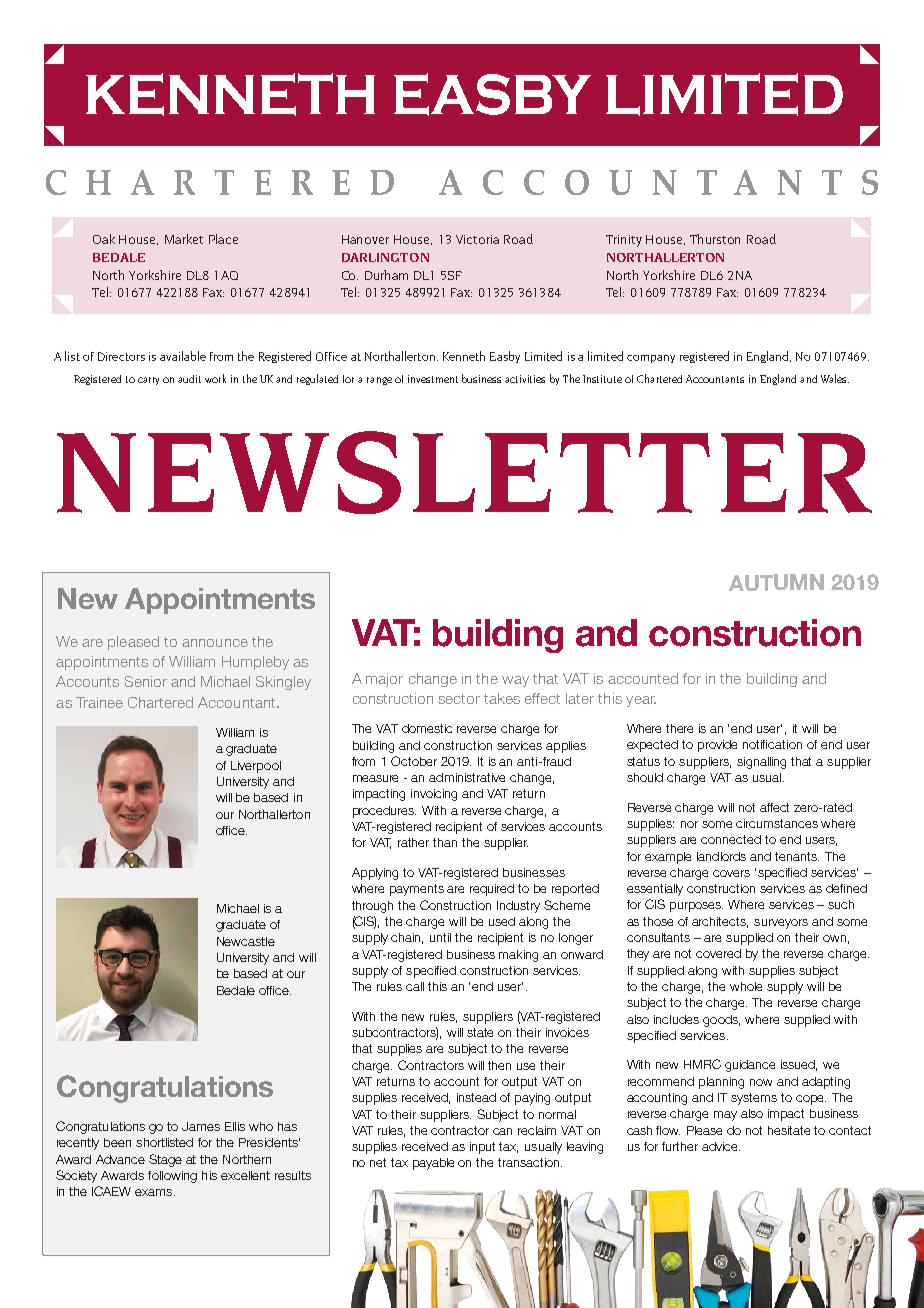  Describe the element at coordinates (624, 241) in the screenshot. I see `Trinity` at that location.
